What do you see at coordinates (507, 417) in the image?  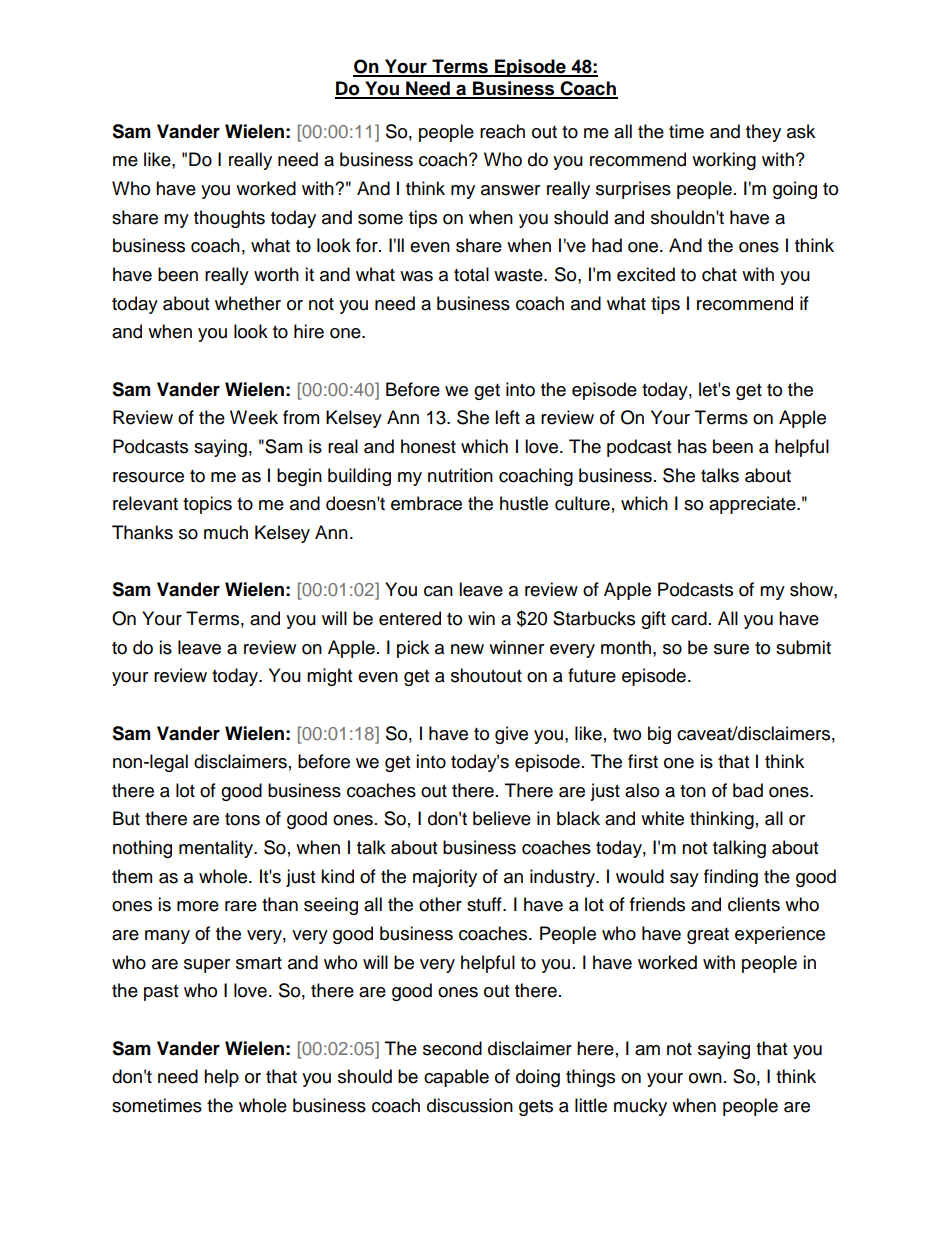 I see `left` at bounding box center [507, 417].
